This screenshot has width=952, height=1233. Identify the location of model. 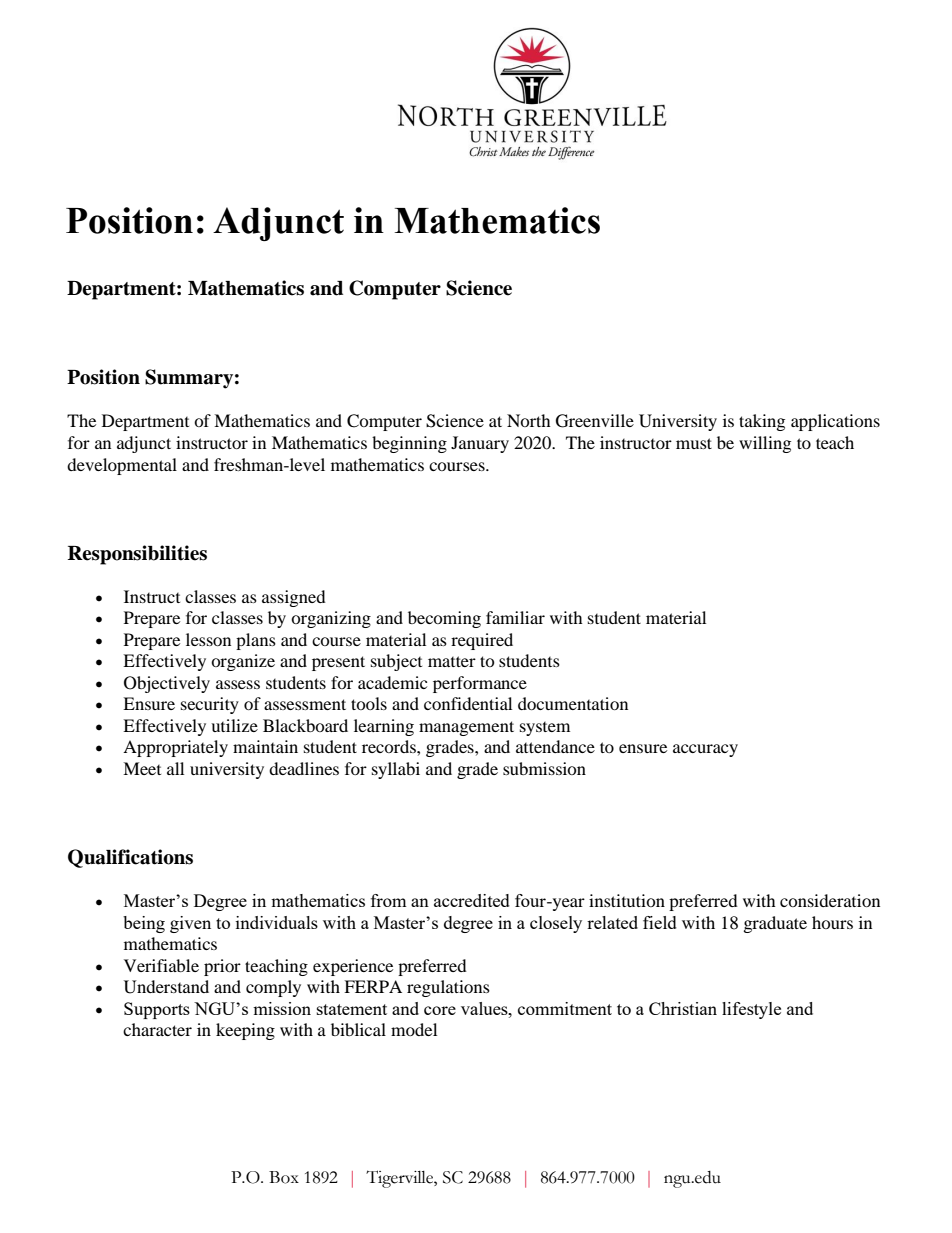
(414, 1029).
